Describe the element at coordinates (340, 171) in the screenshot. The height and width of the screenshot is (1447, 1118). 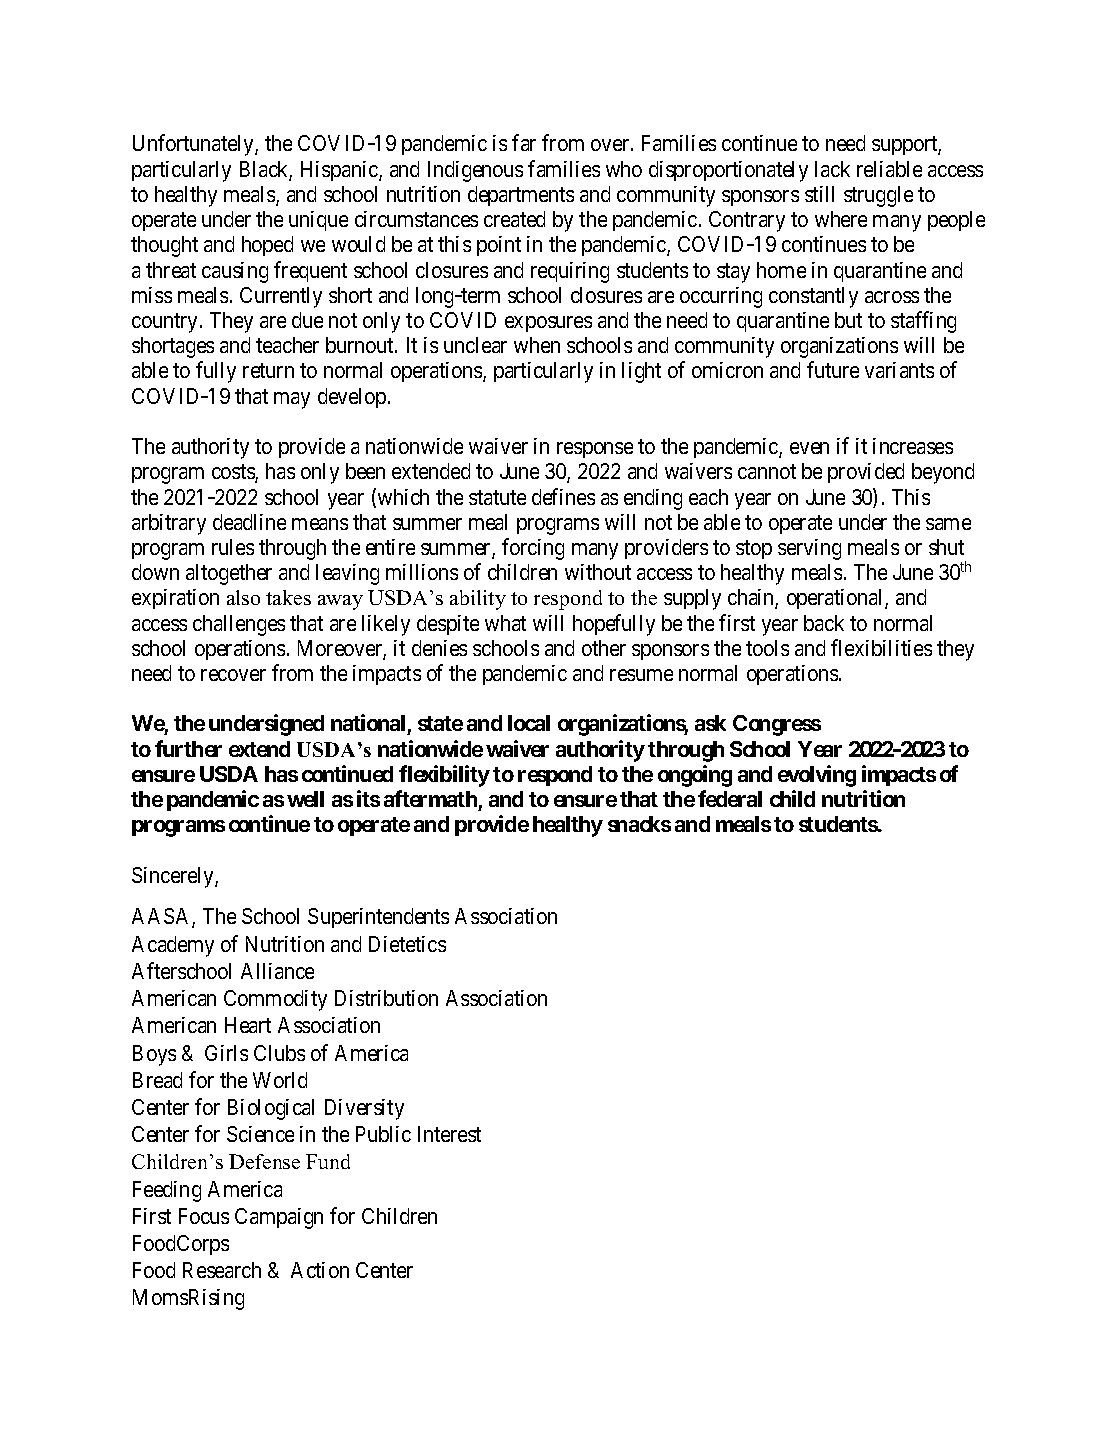
I see `Hispanic` at that location.
